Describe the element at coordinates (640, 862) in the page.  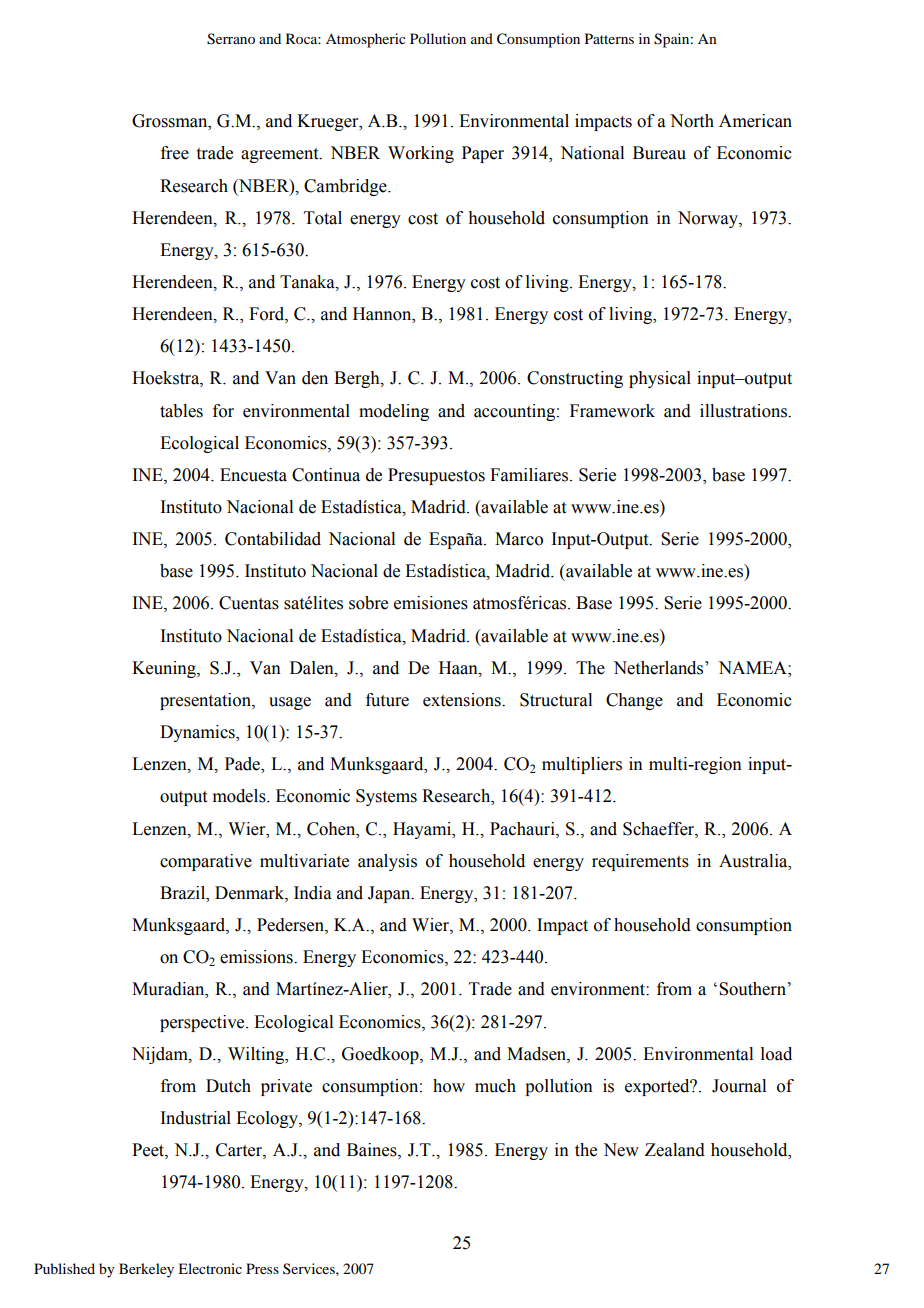
I see `requirements` at that location.
